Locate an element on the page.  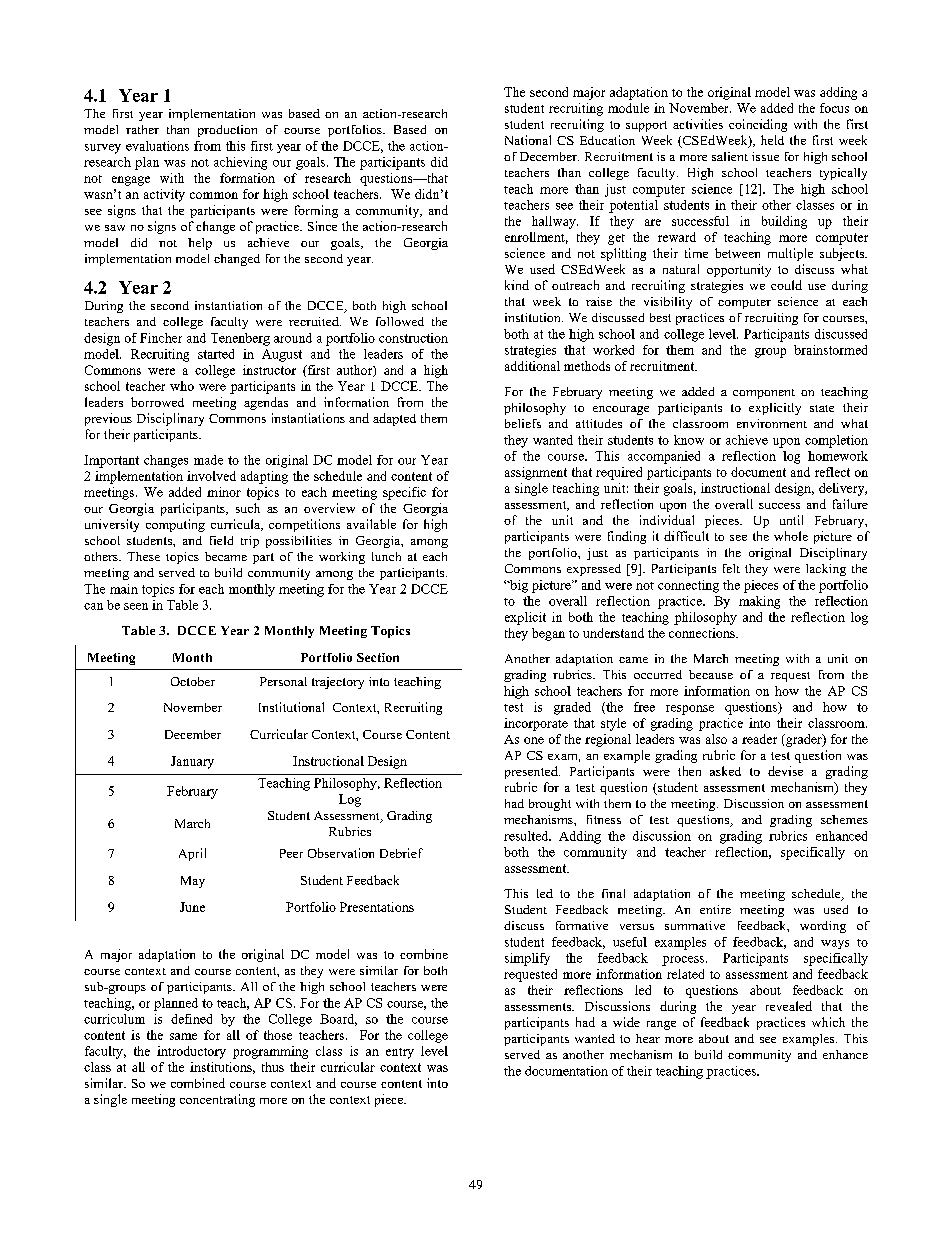
introductory is located at coordinates (191, 1052).
